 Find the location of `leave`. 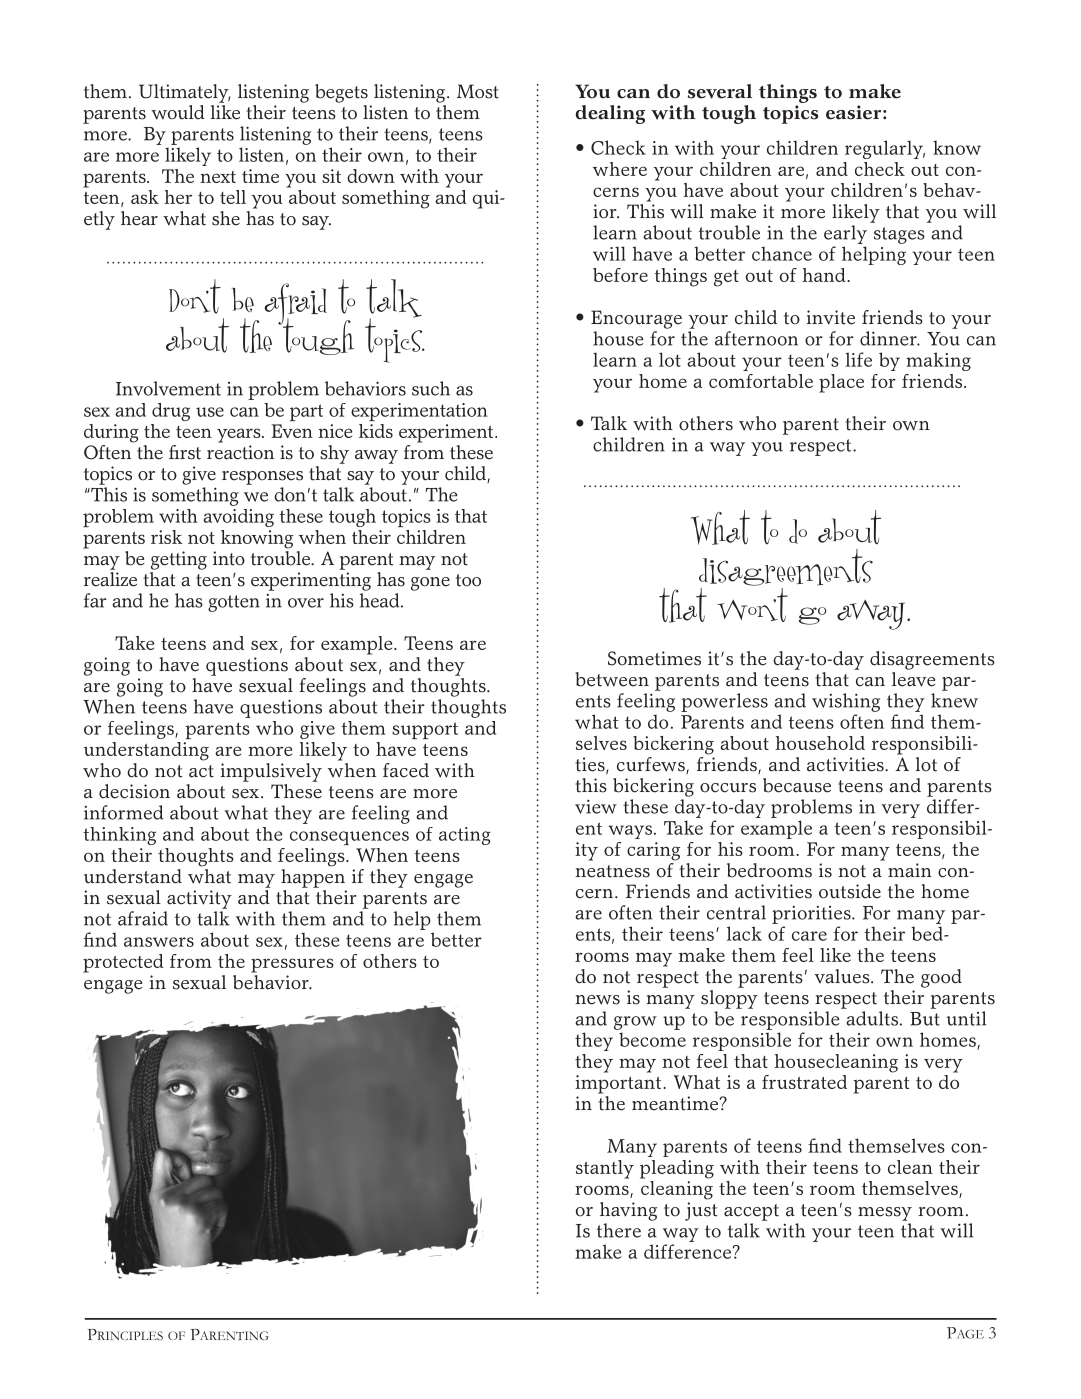

leave is located at coordinates (913, 679).
